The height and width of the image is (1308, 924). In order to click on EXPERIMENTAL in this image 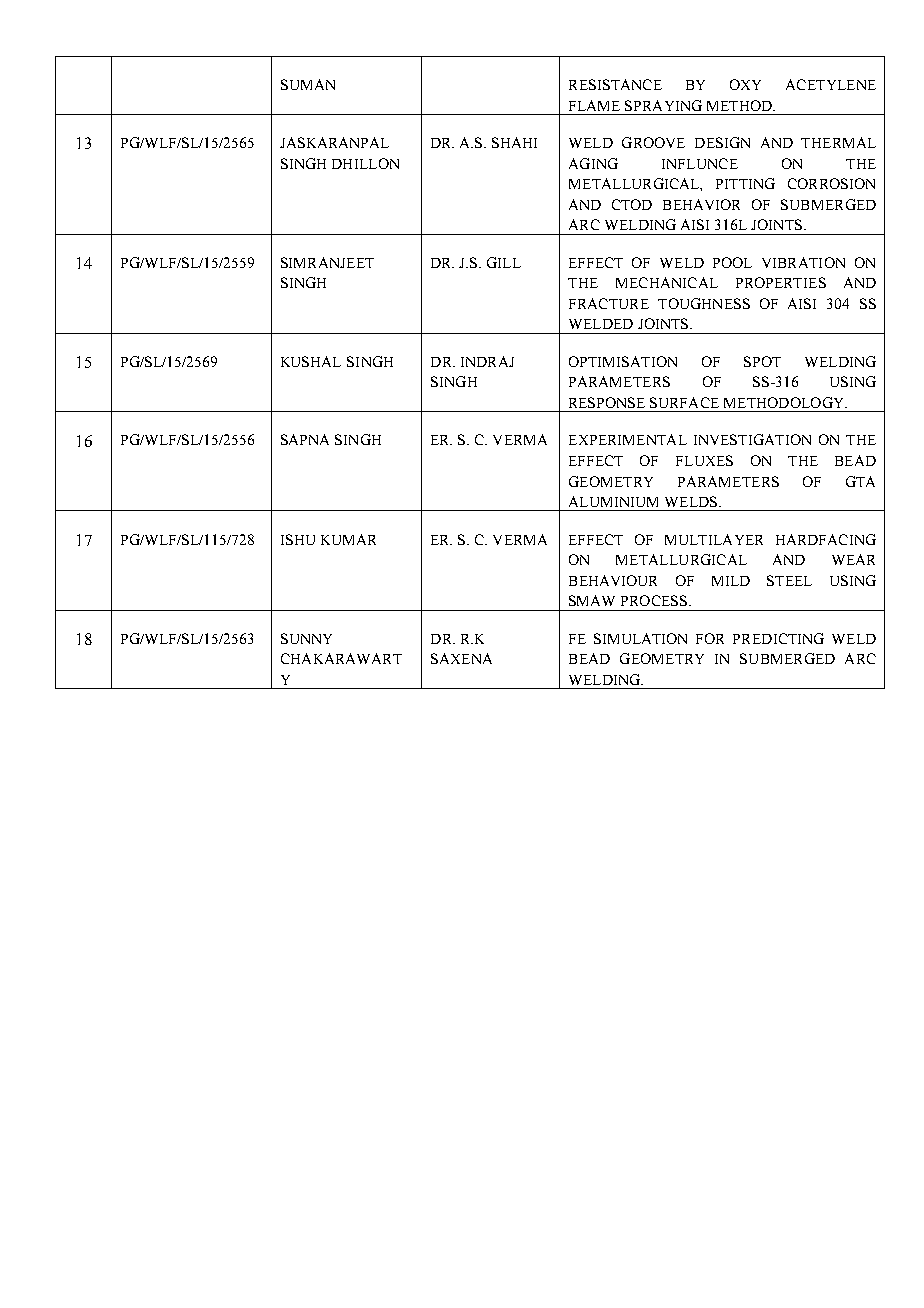, I will do `click(628, 439)`.
